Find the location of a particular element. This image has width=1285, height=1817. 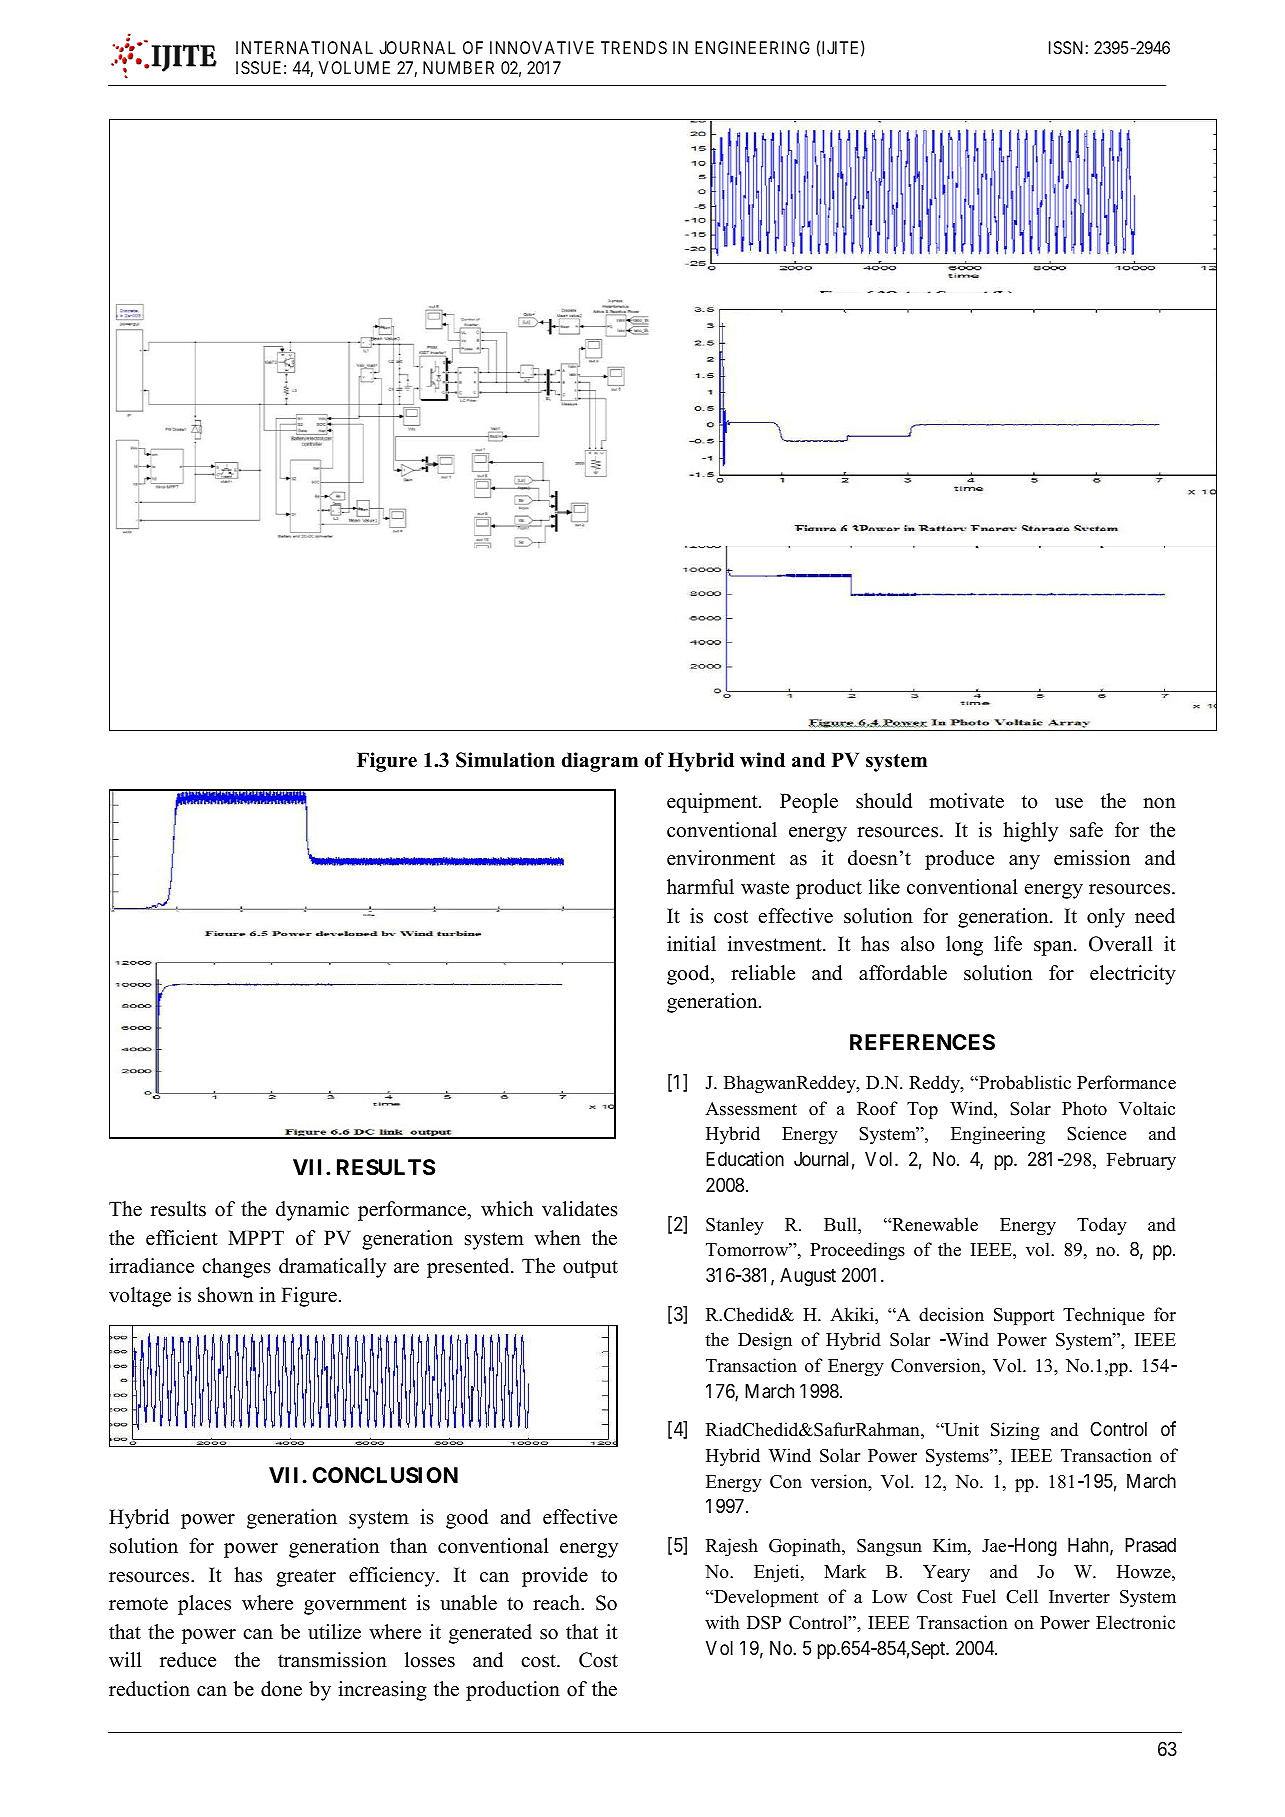

TRENDS is located at coordinates (634, 47).
